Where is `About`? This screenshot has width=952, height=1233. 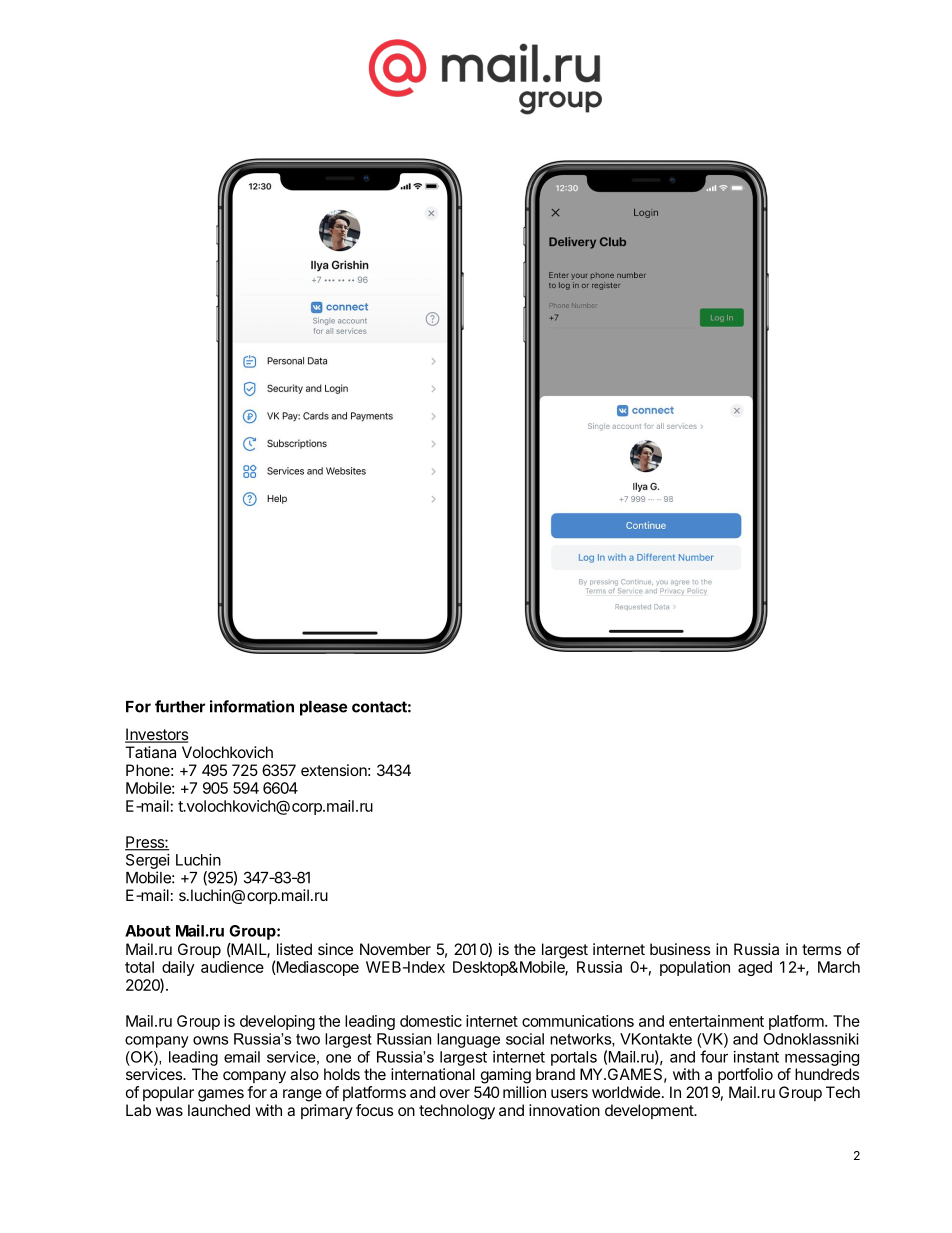
About is located at coordinates (148, 931).
